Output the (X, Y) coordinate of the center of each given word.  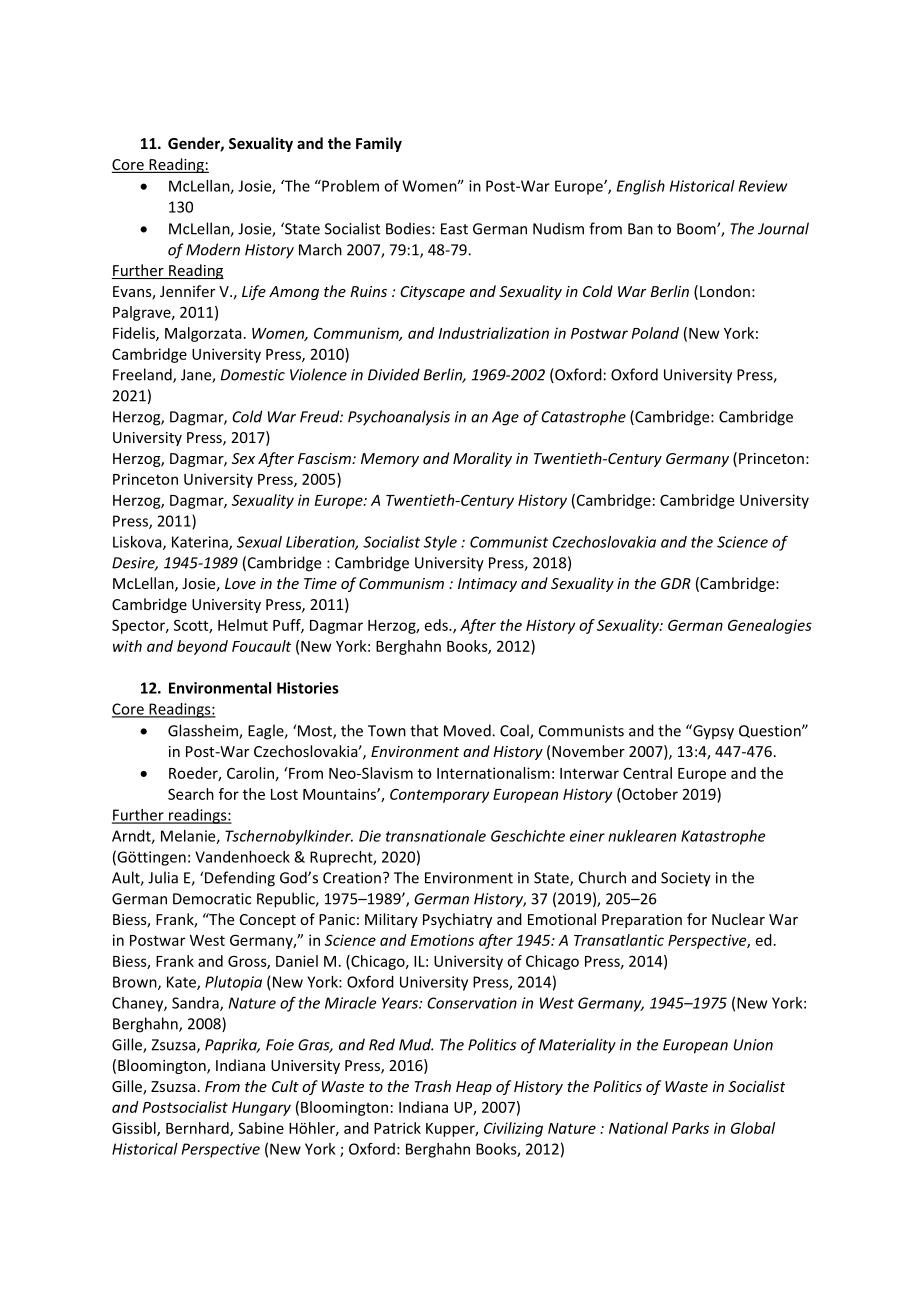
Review (763, 186)
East (454, 229)
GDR (676, 583)
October (649, 794)
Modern (213, 249)
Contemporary (439, 796)
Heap (474, 1088)
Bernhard (198, 1129)
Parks (690, 1128)
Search (191, 794)
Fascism (325, 458)
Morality (482, 459)
